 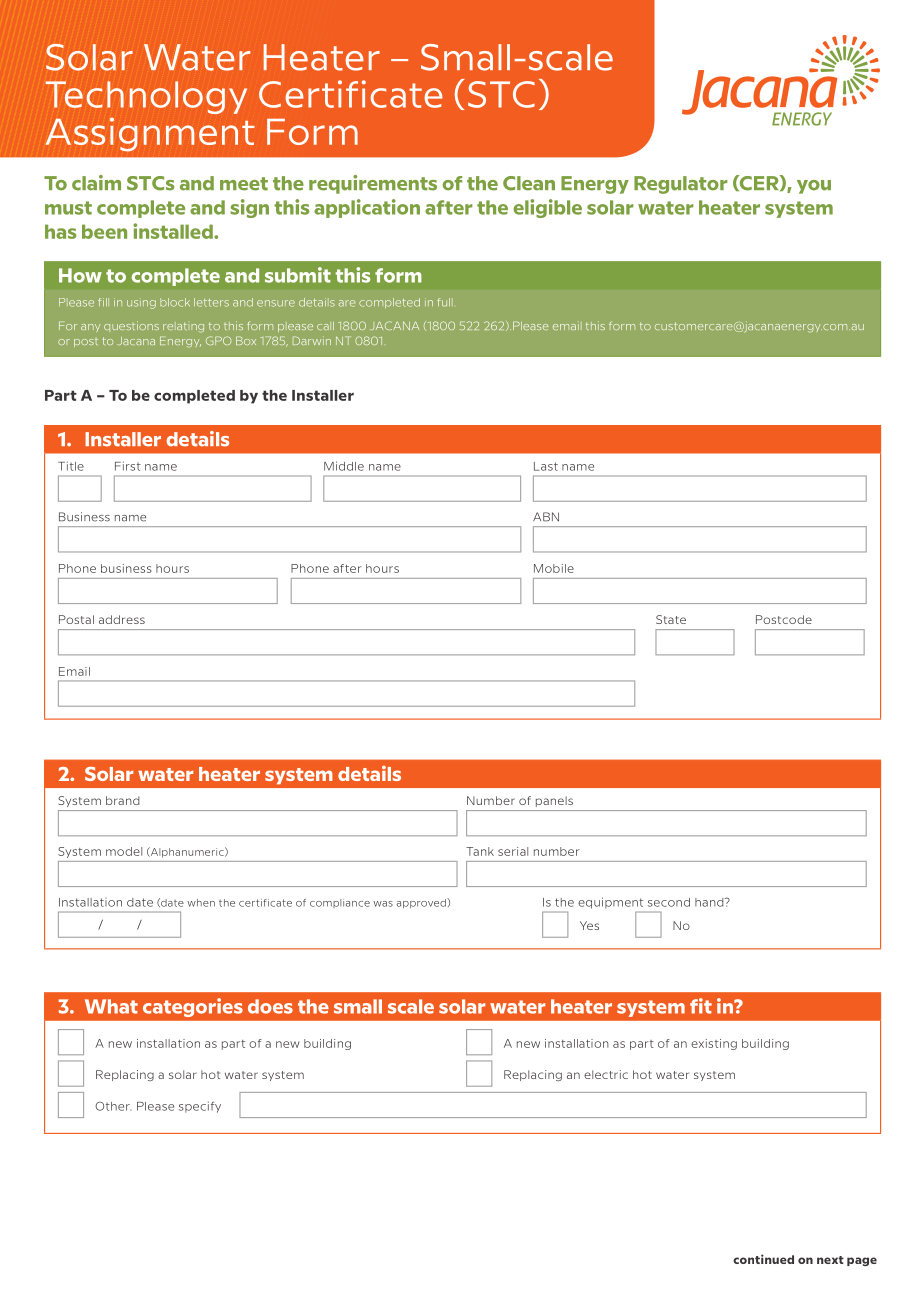 What do you see at coordinates (546, 517) in the image?
I see `ABN` at bounding box center [546, 517].
